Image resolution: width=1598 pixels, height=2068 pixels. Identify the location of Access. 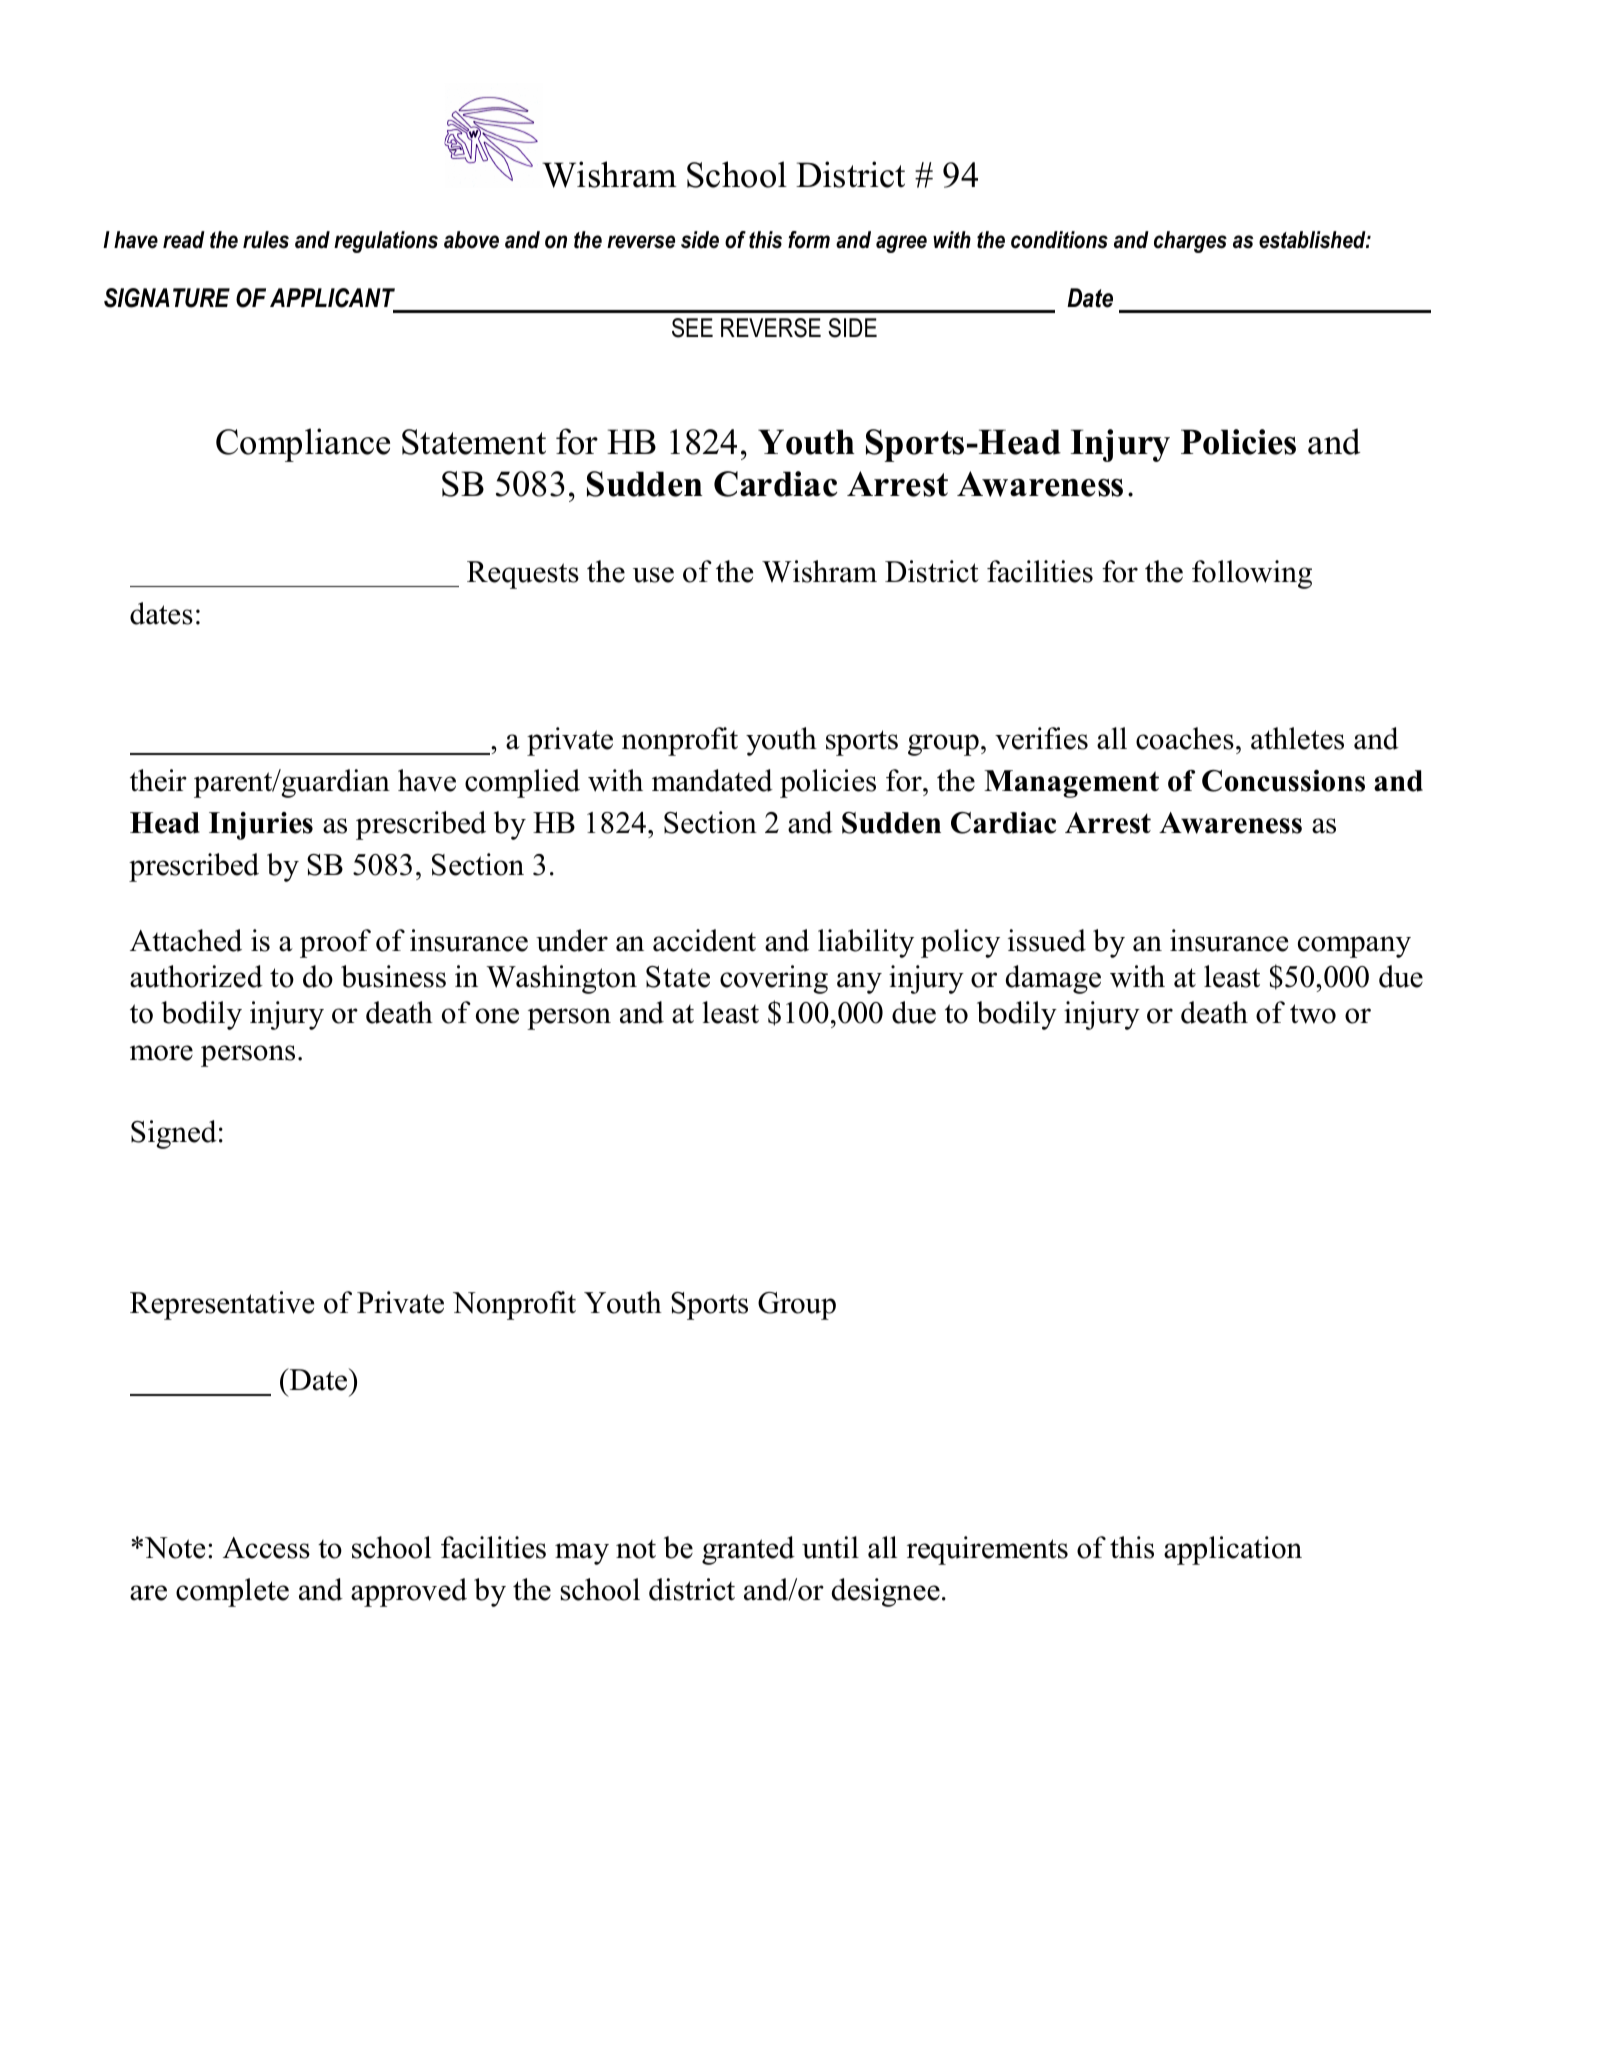
(266, 1548).
